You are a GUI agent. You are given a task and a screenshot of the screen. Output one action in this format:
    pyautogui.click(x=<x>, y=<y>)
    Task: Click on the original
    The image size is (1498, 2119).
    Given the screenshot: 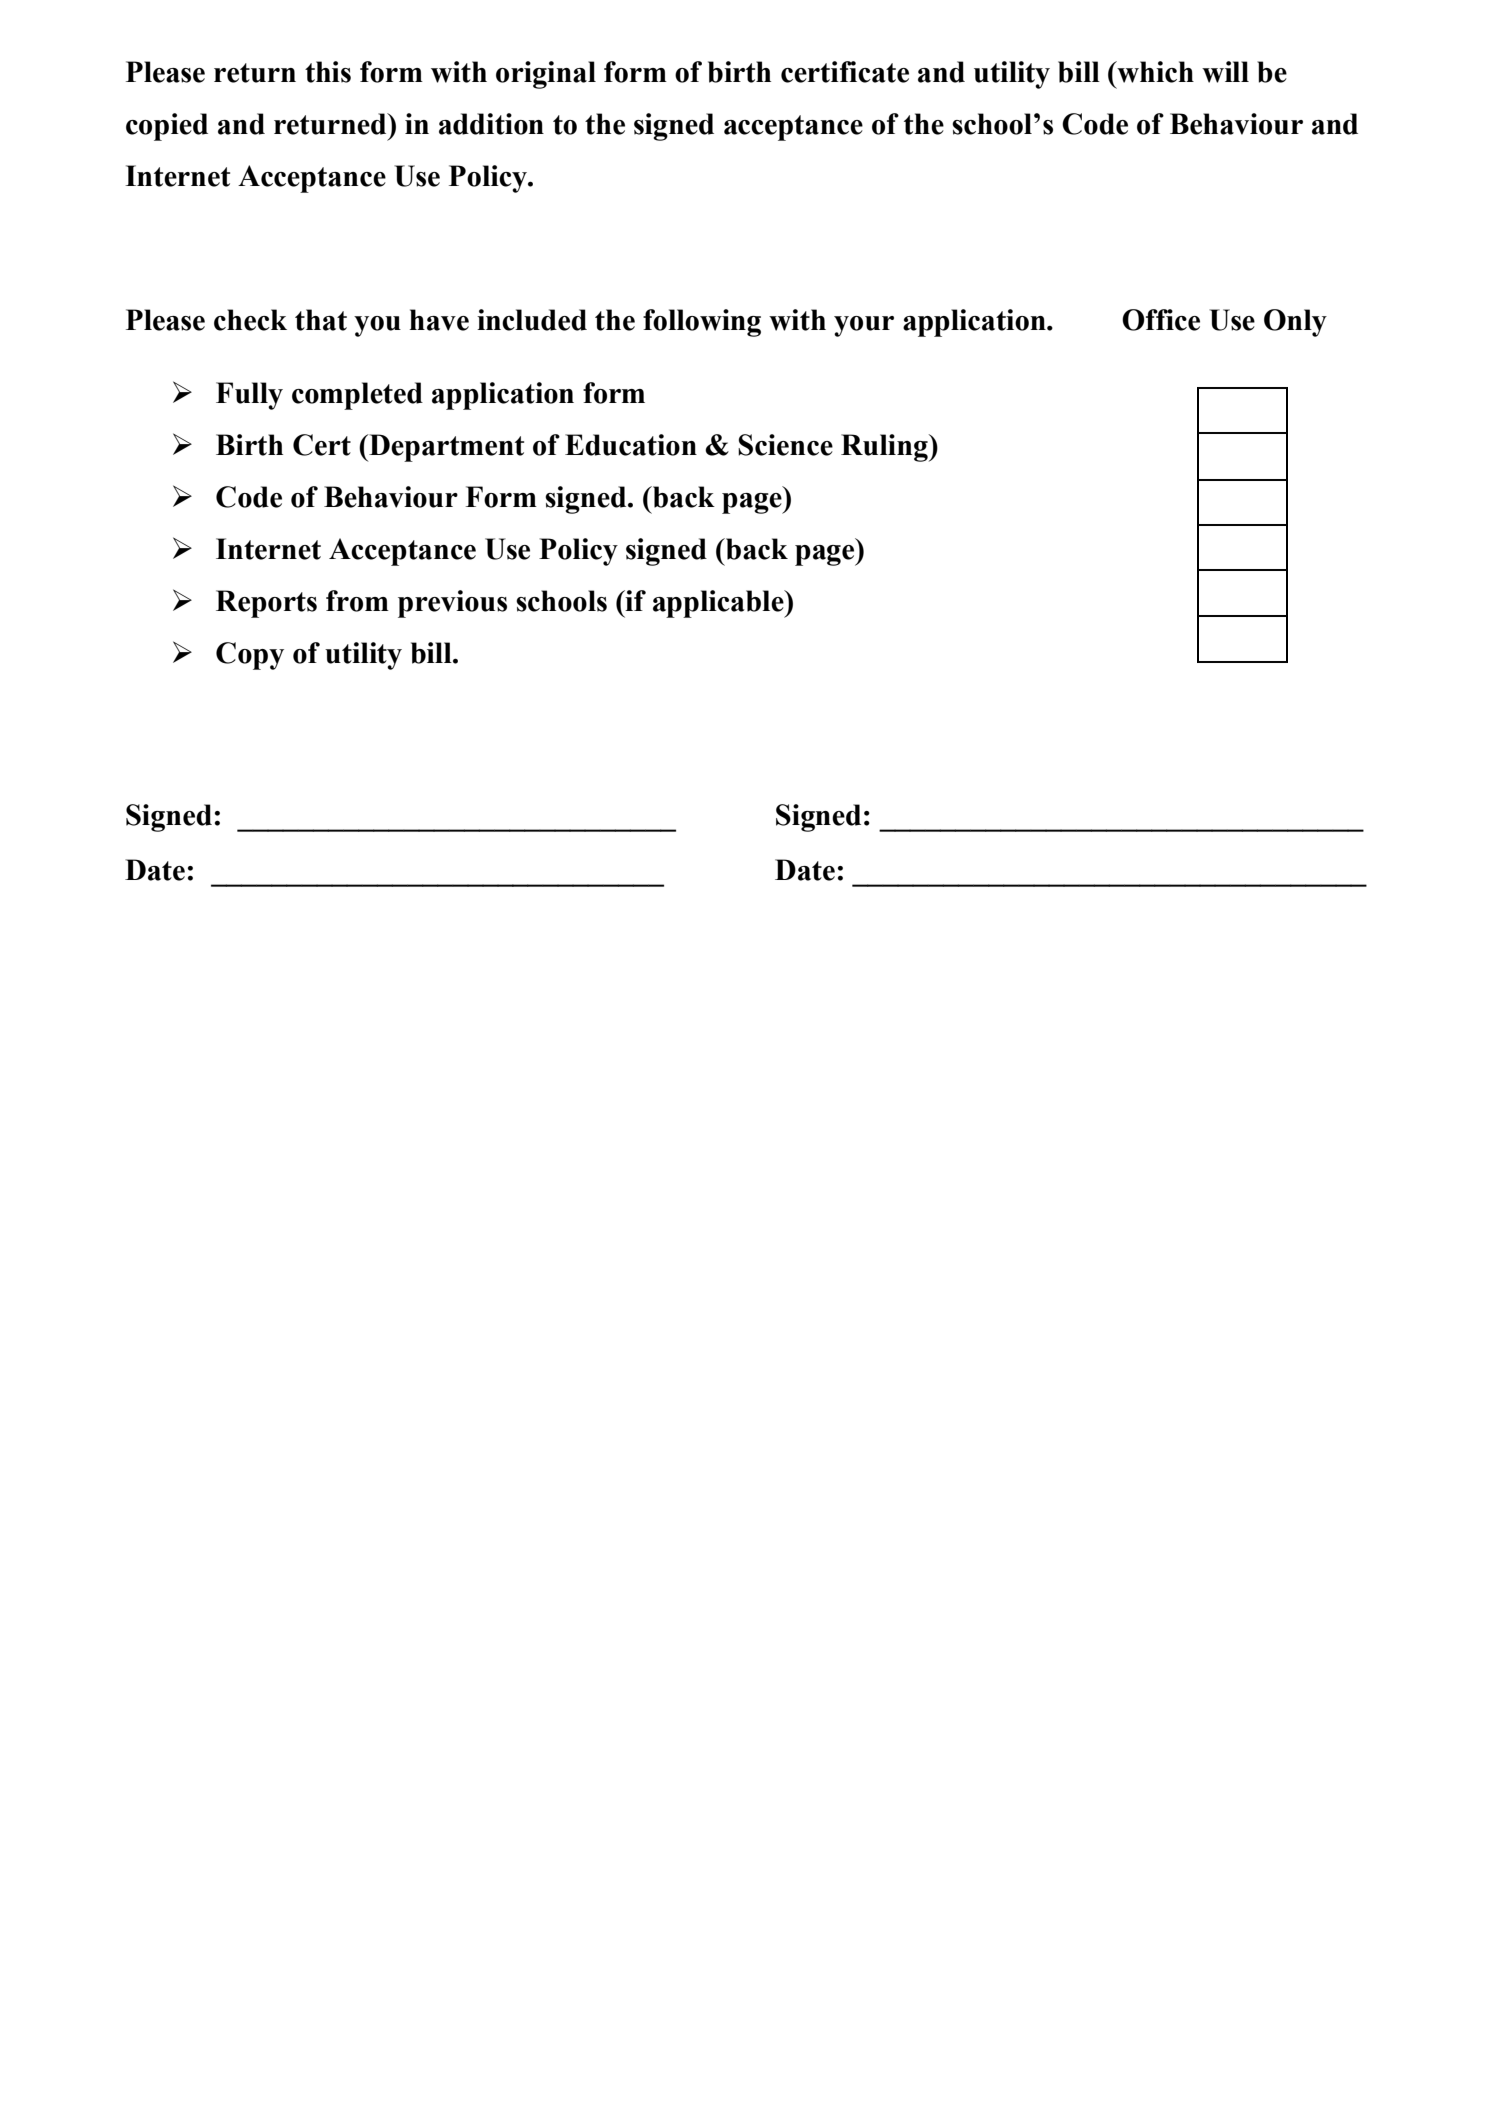 What is the action you would take?
    pyautogui.click(x=546, y=75)
